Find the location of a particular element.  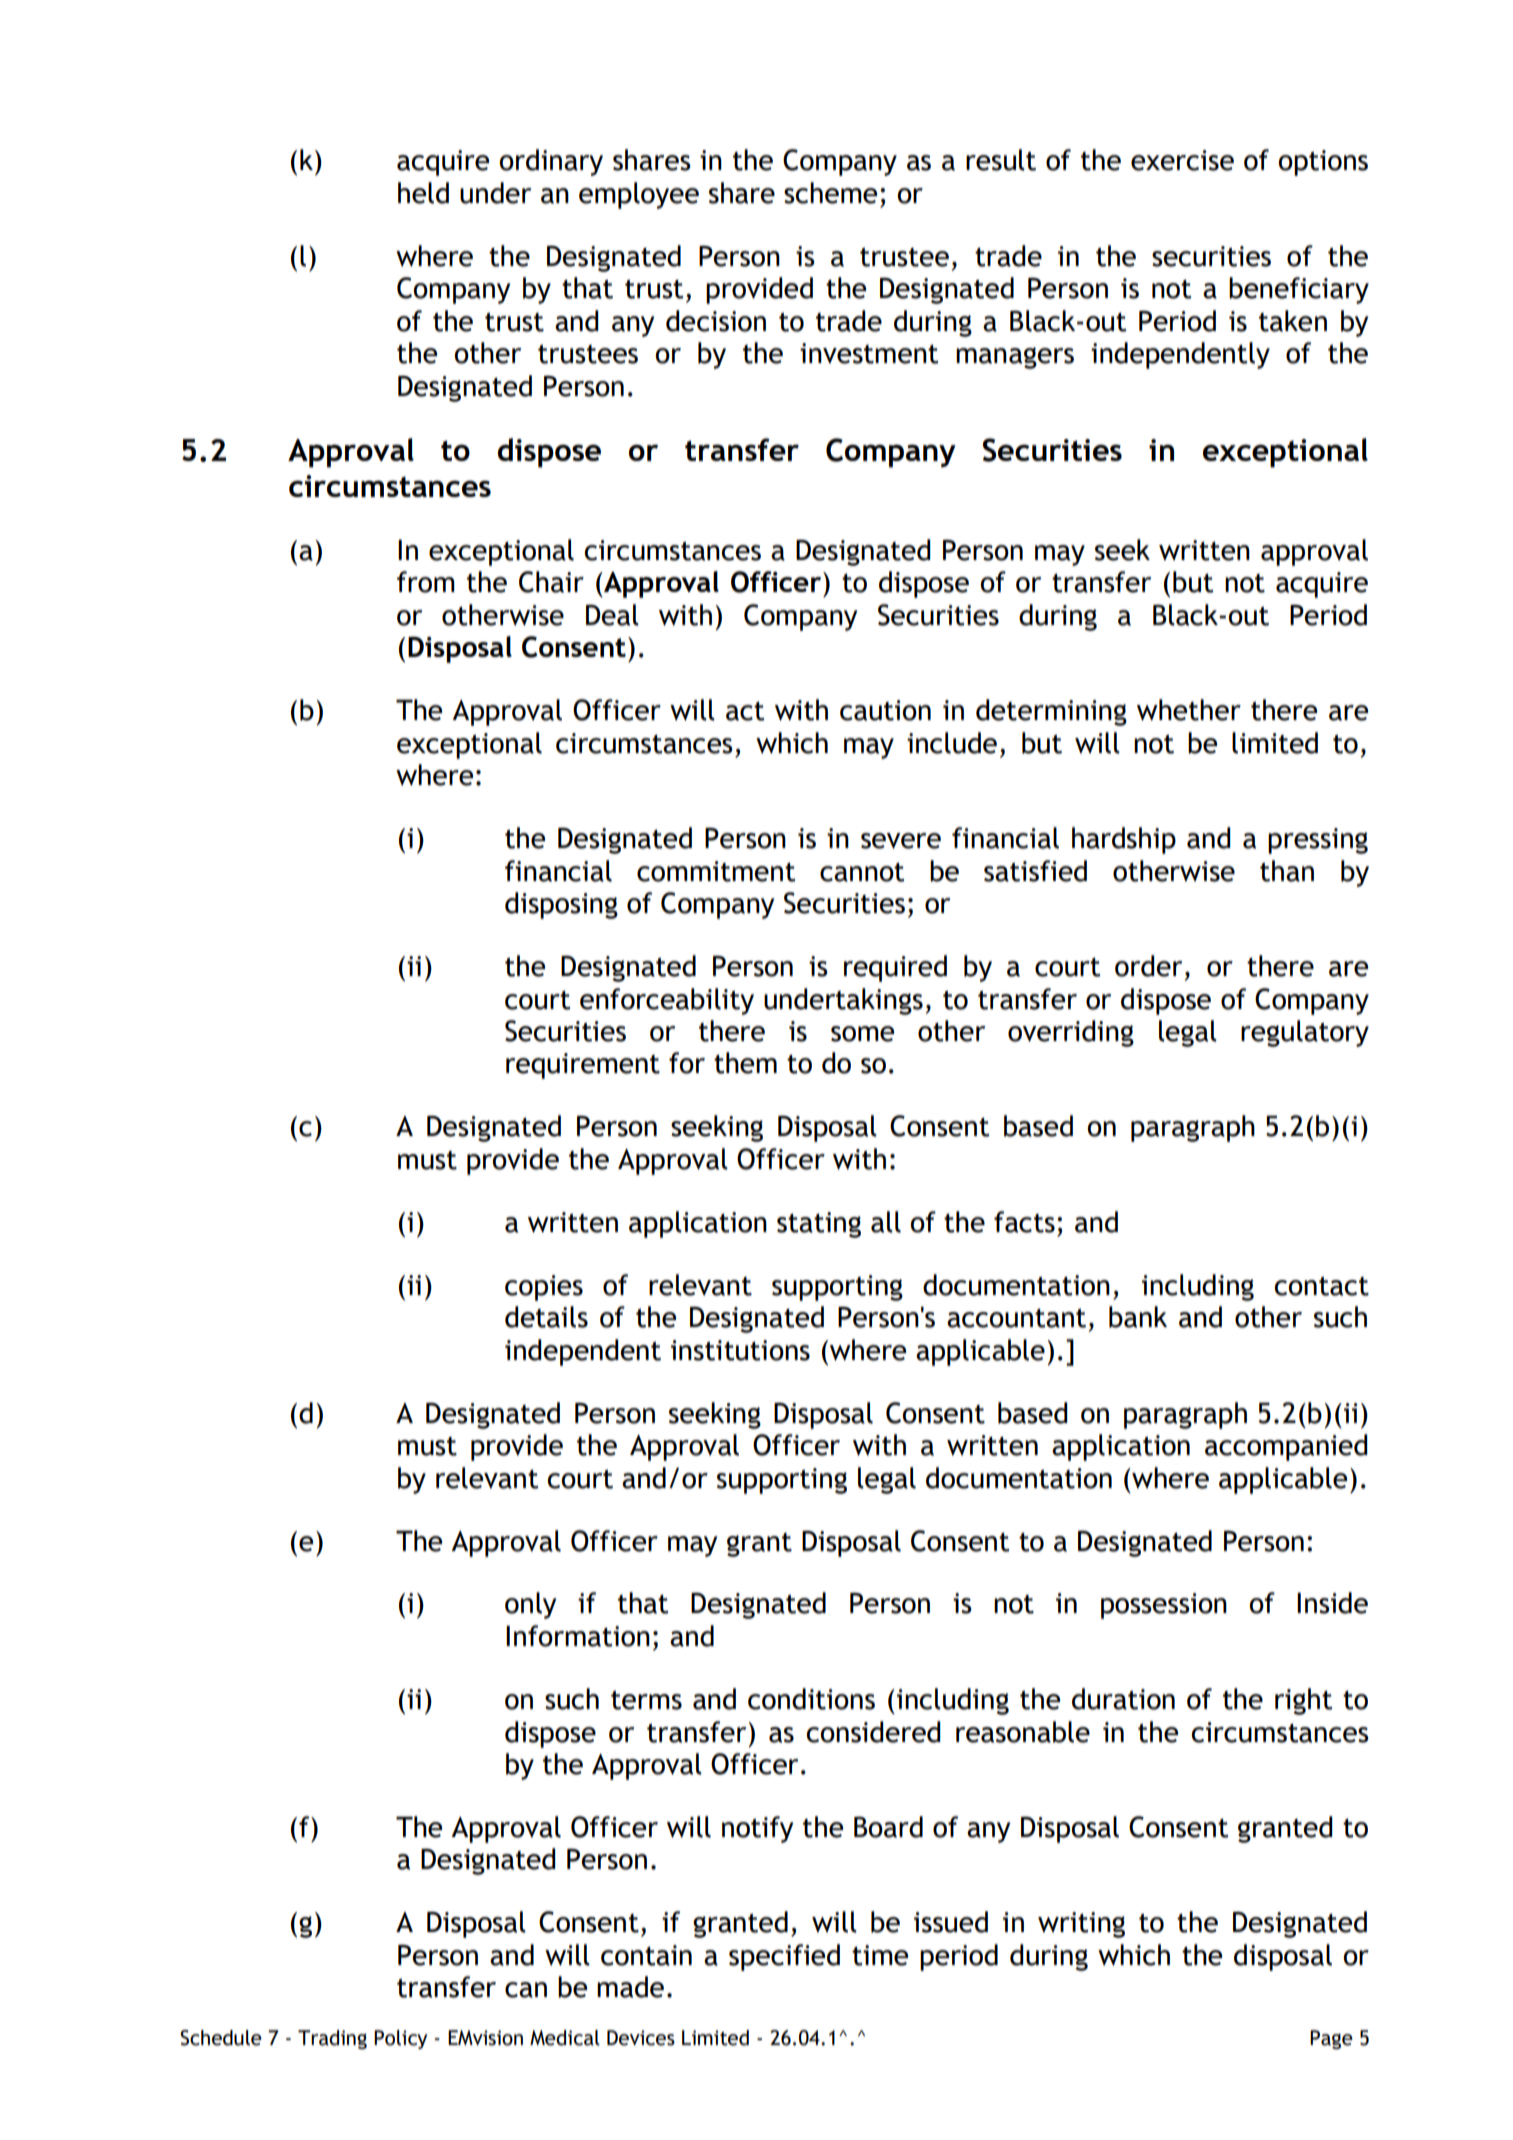

specified is located at coordinates (784, 1957).
